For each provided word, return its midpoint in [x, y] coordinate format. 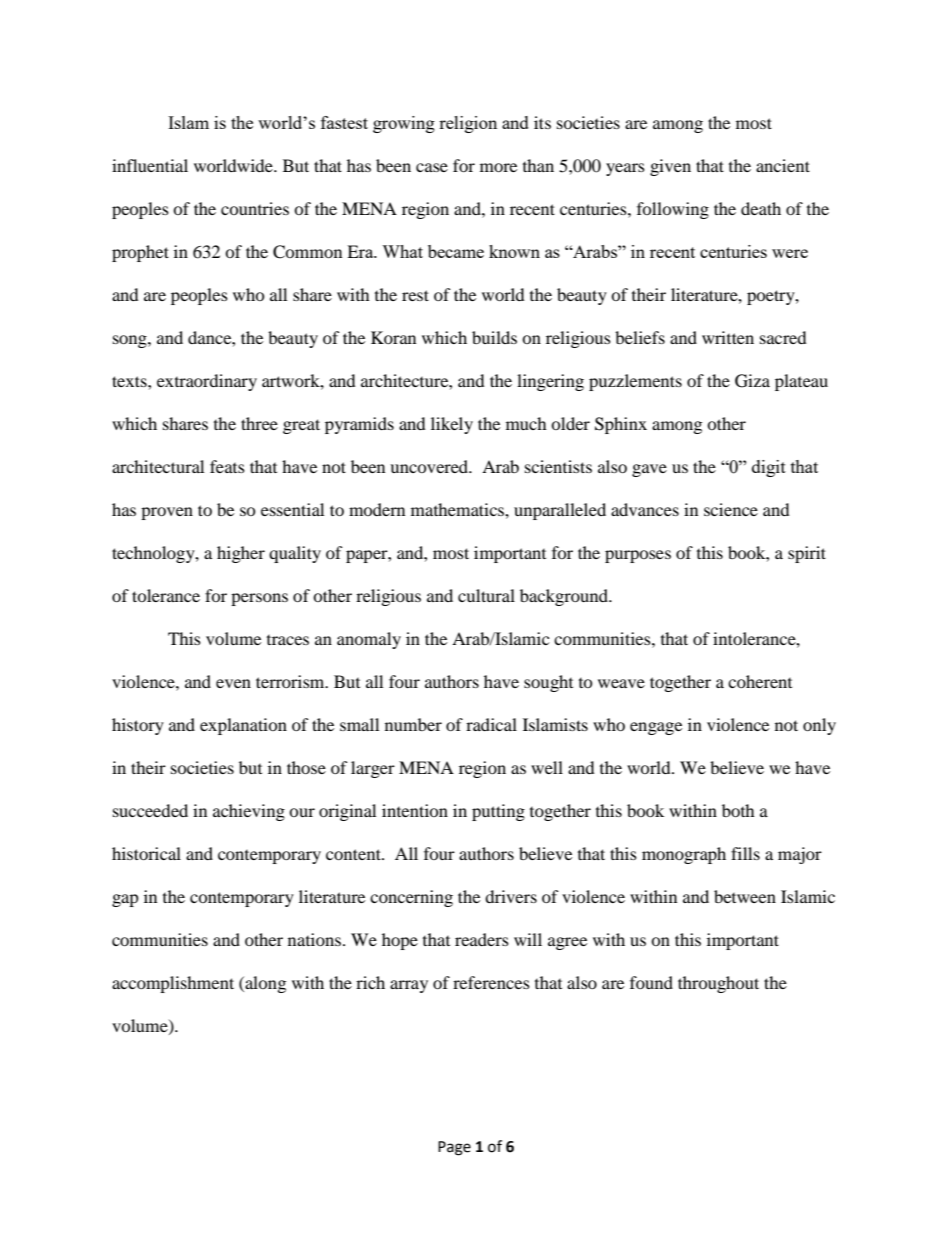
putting [498, 812]
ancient [783, 165]
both [738, 810]
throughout [718, 984]
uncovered [430, 466]
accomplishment [173, 984]
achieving [249, 812]
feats [227, 466]
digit [769, 468]
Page [454, 1148]
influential [150, 165]
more [498, 167]
